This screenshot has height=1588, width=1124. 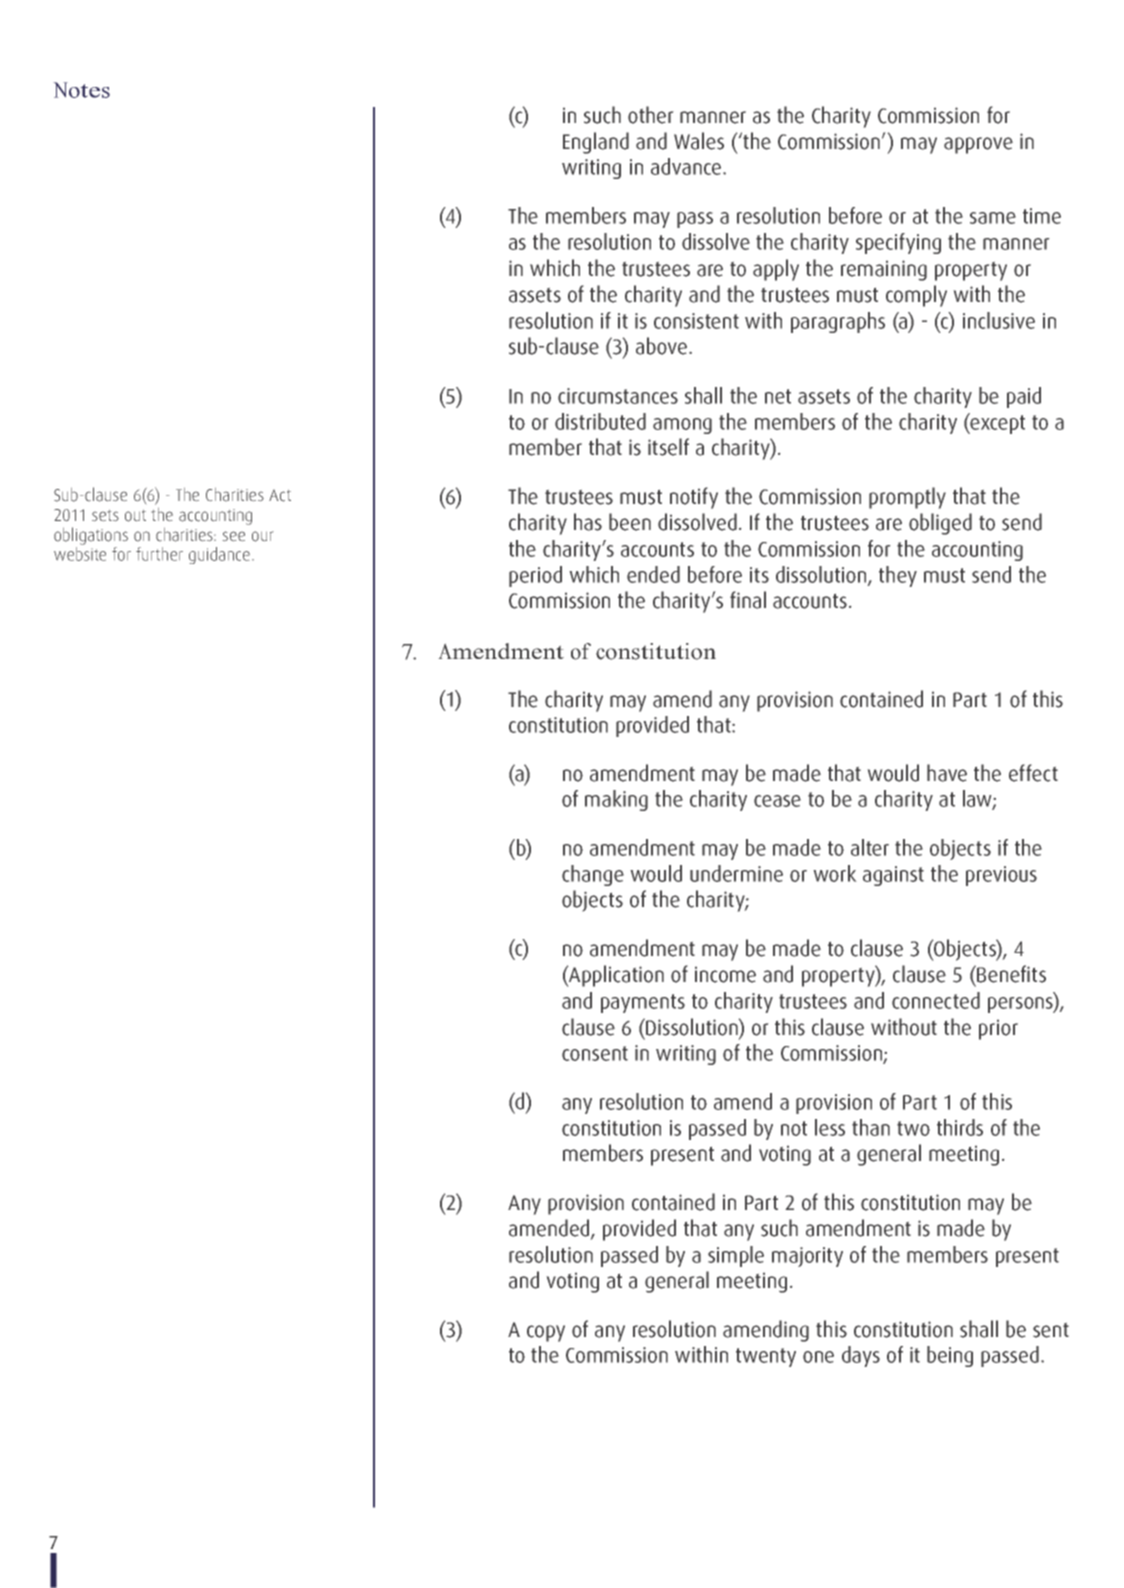 I want to click on England, so click(x=596, y=143).
